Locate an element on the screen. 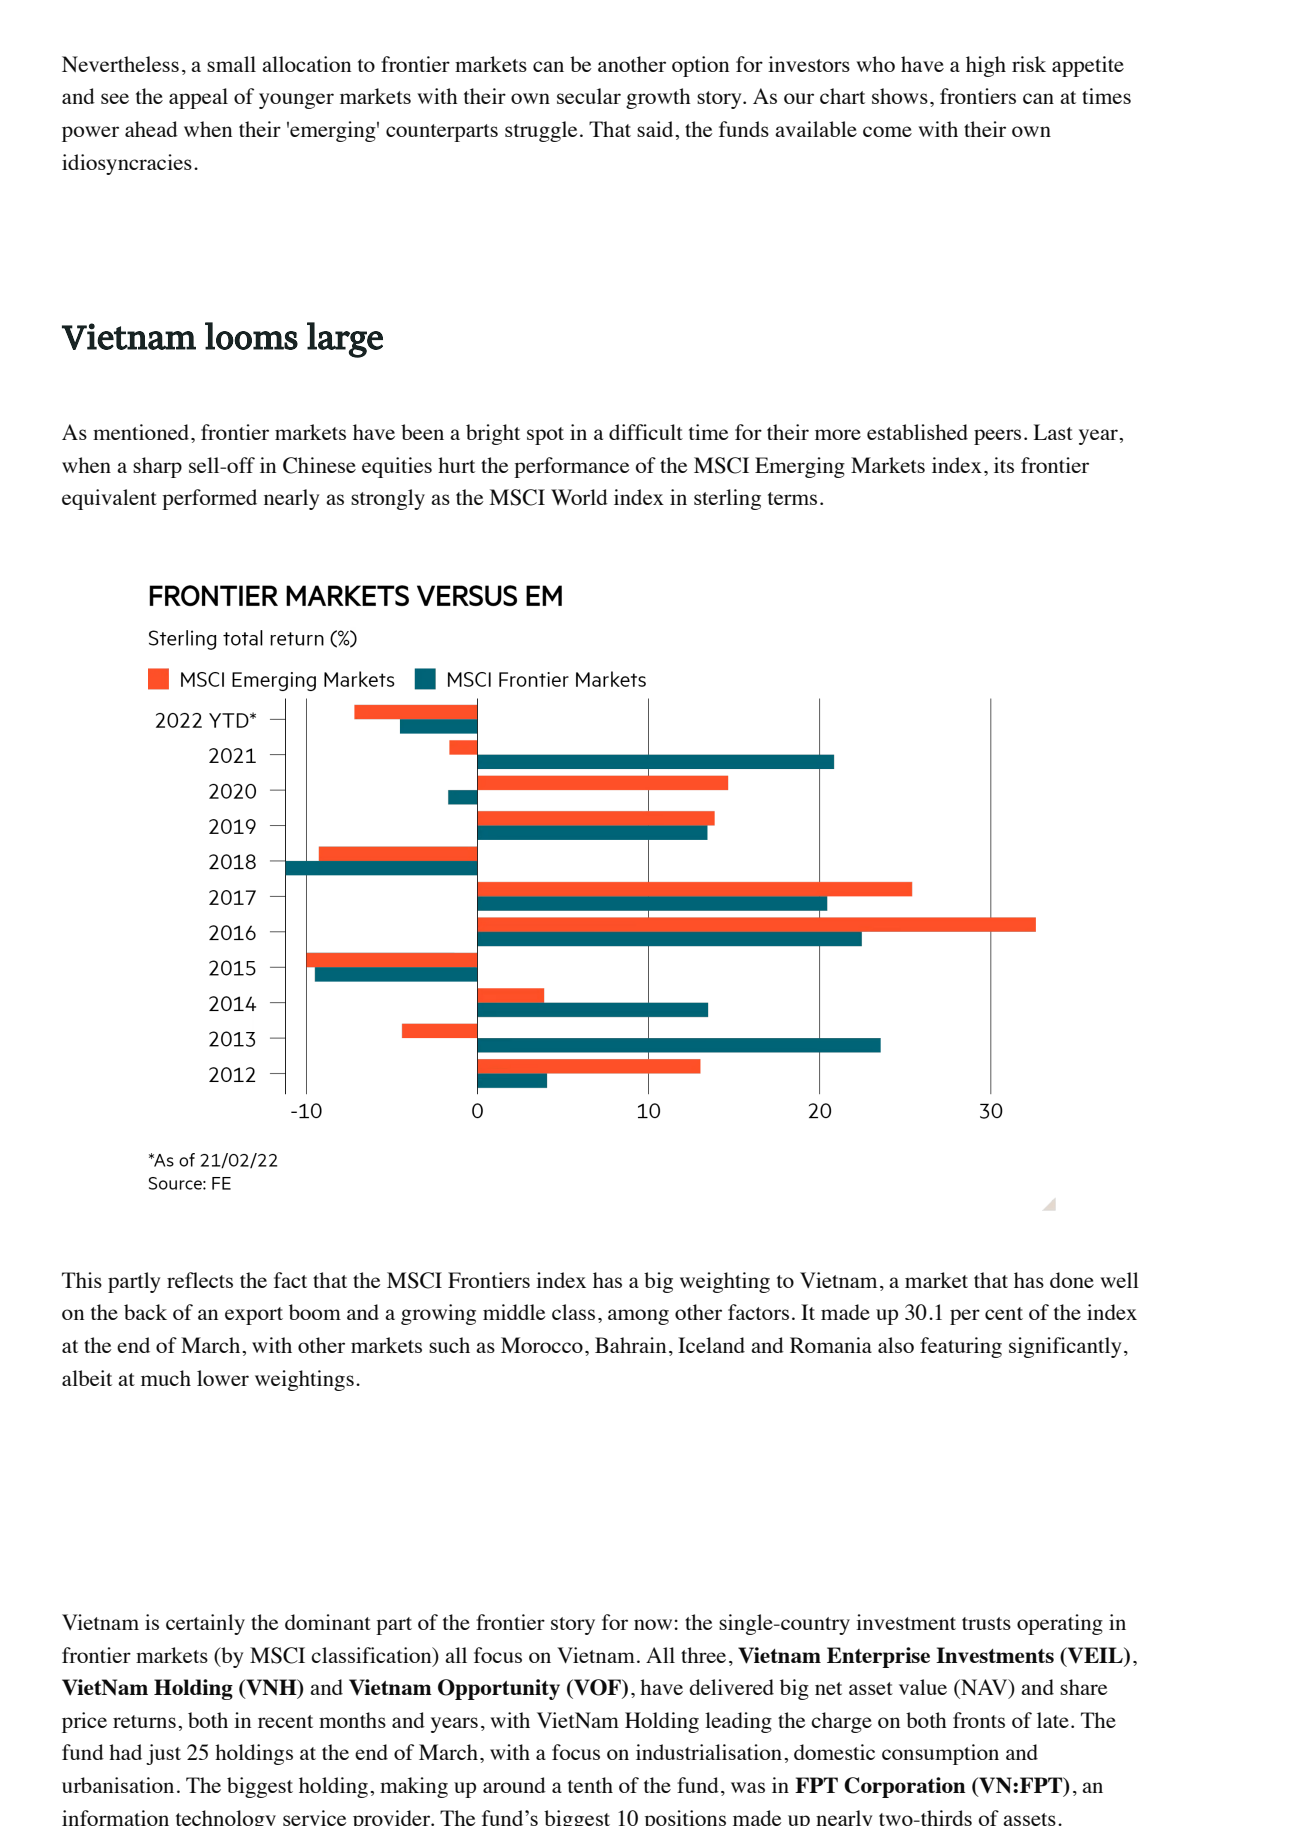 The image size is (1293, 1827). secular is located at coordinates (589, 96).
